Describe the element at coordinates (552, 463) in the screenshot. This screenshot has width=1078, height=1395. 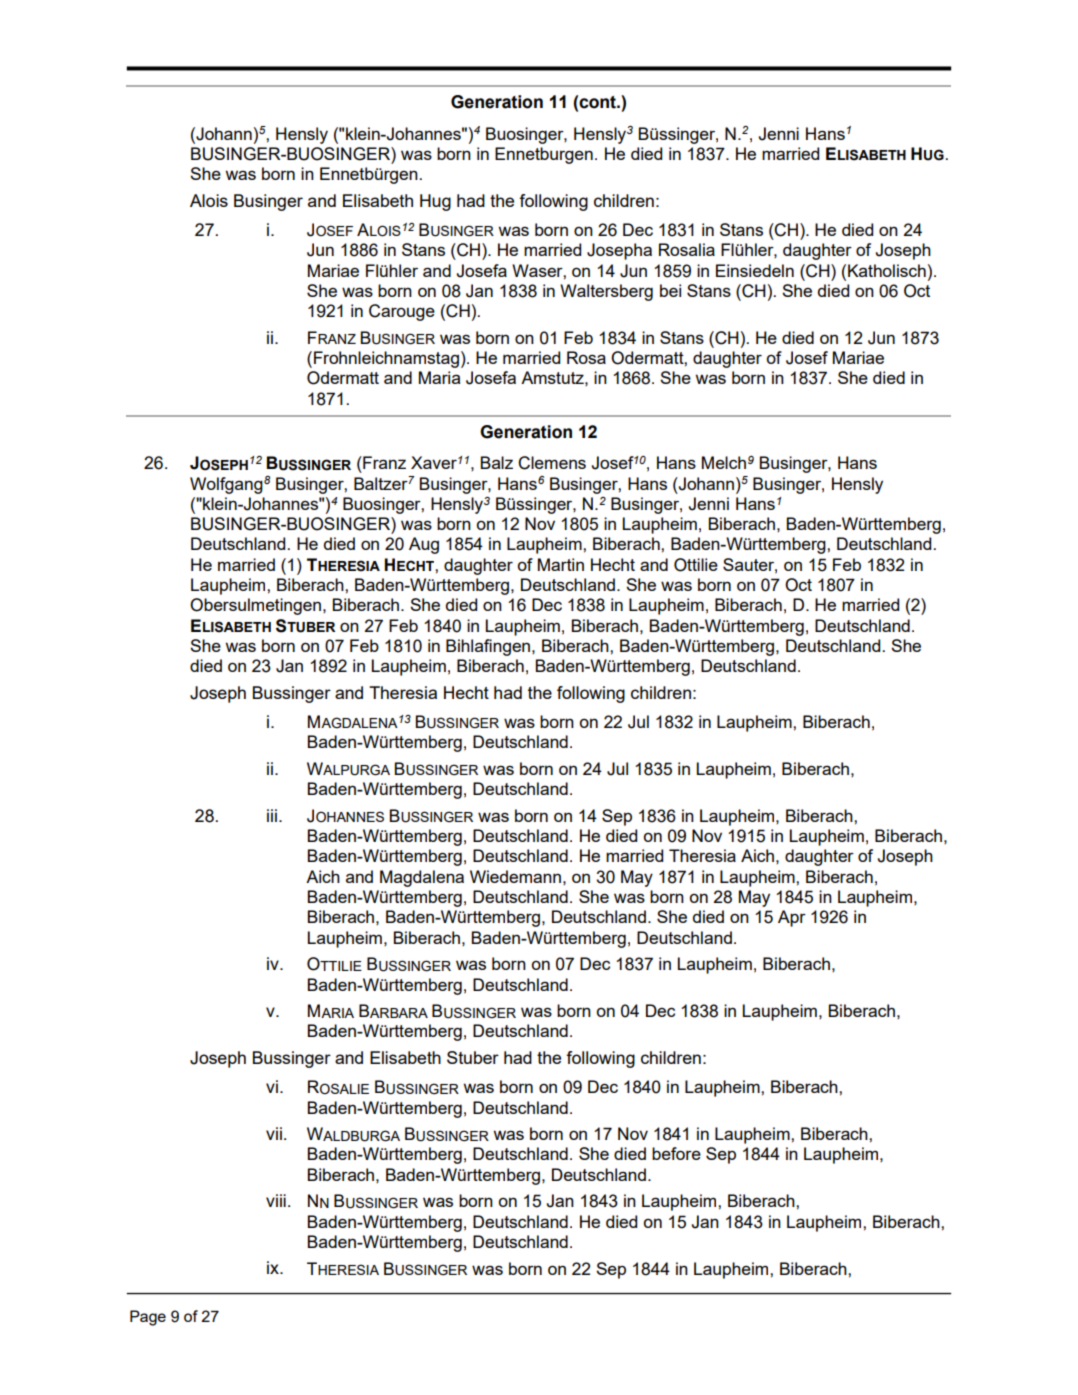
I see `Clemens` at that location.
